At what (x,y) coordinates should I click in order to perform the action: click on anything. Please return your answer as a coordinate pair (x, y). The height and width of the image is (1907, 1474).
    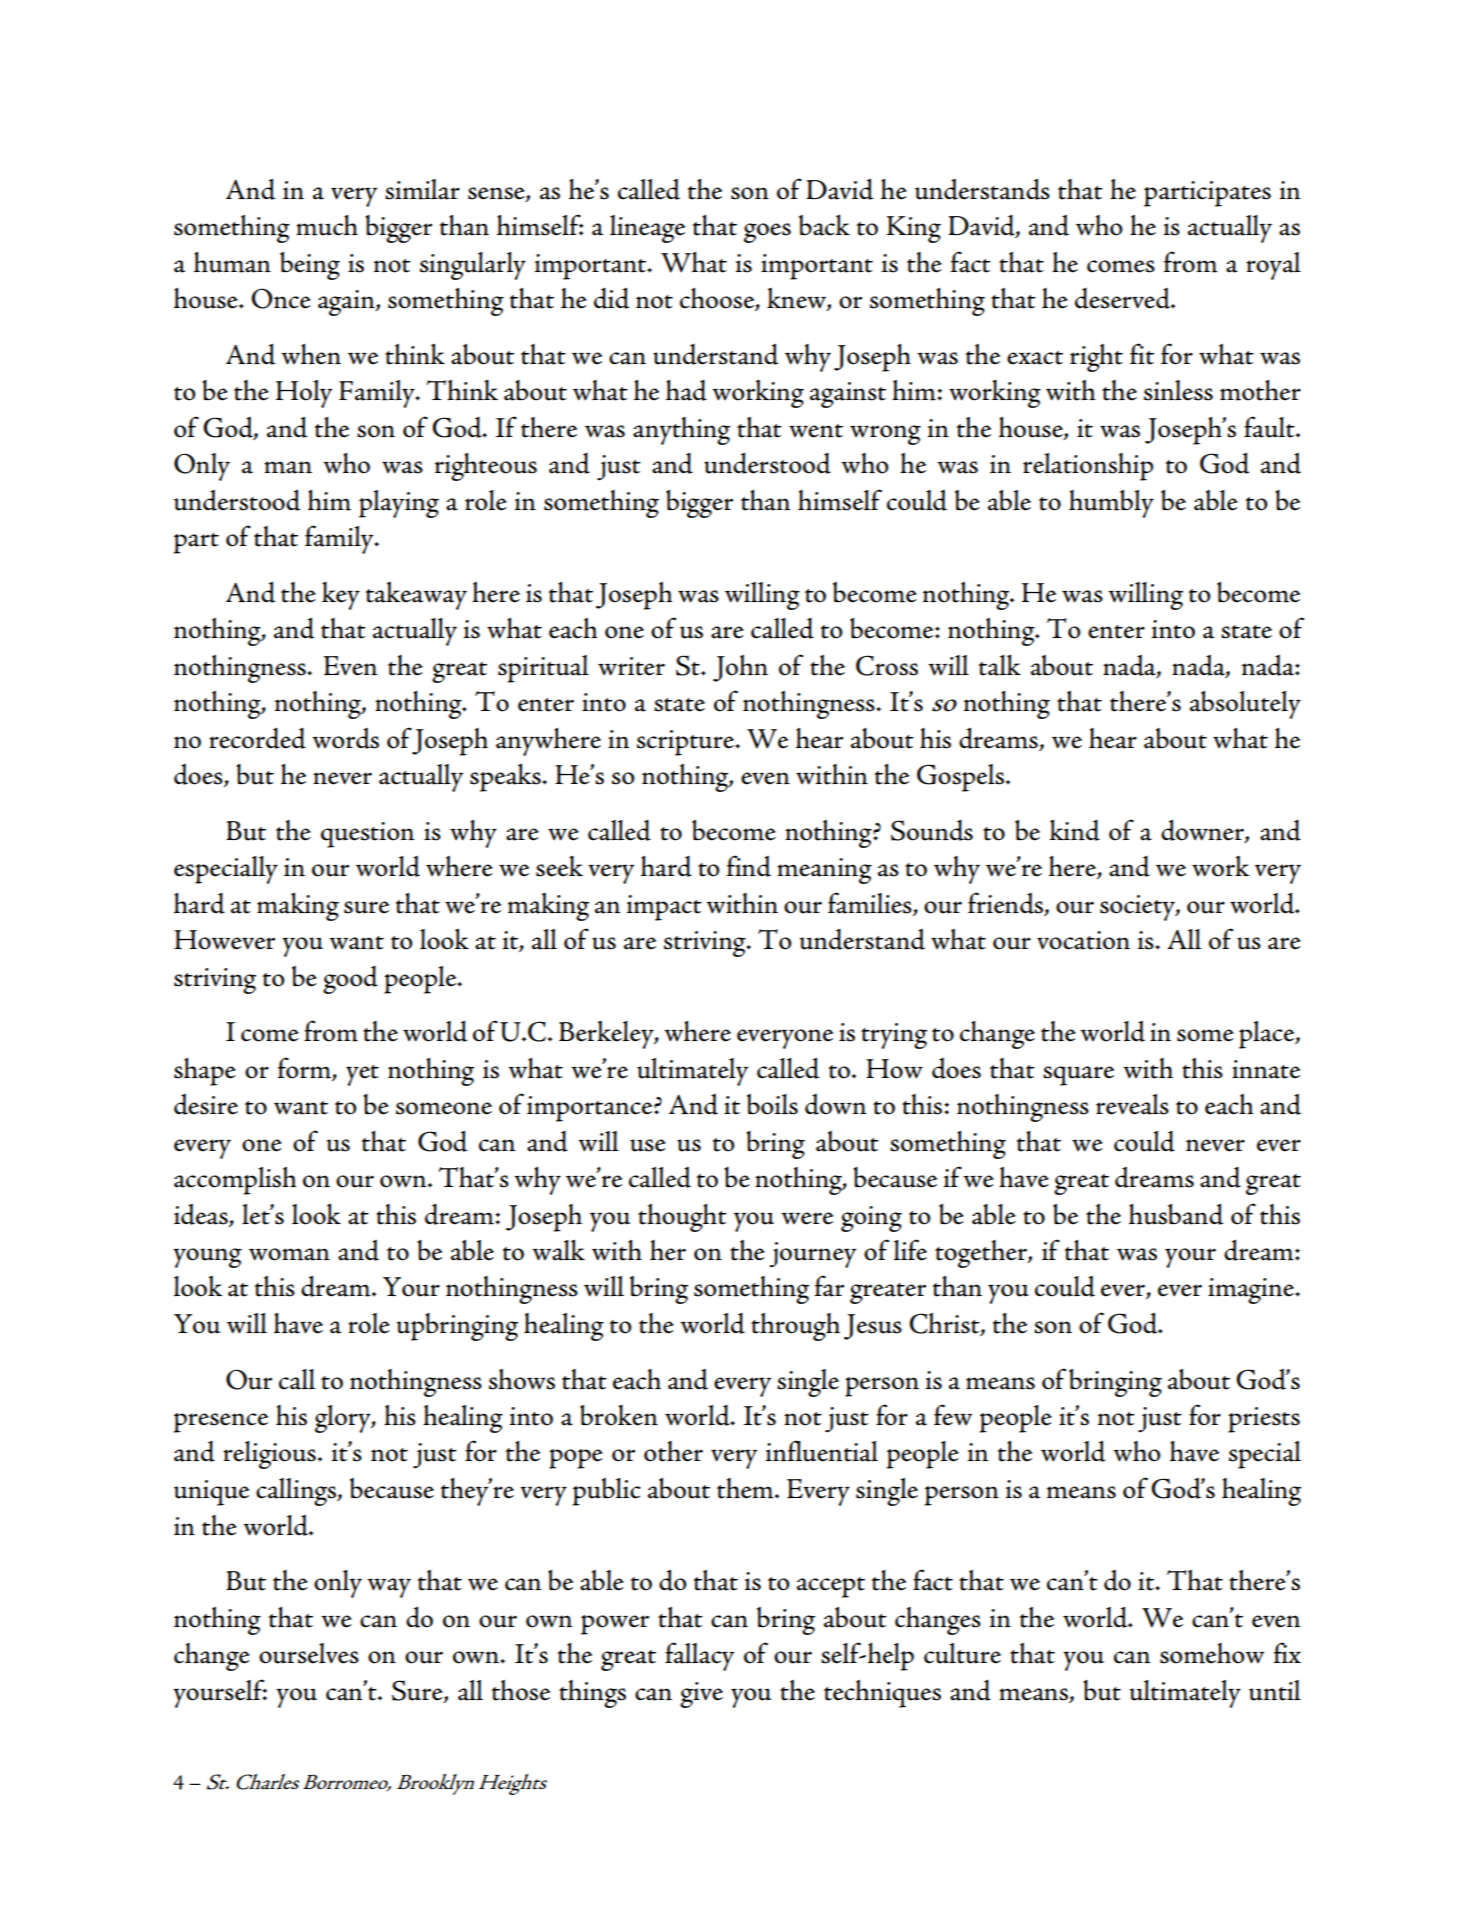
    Looking at the image, I should click on (681, 431).
